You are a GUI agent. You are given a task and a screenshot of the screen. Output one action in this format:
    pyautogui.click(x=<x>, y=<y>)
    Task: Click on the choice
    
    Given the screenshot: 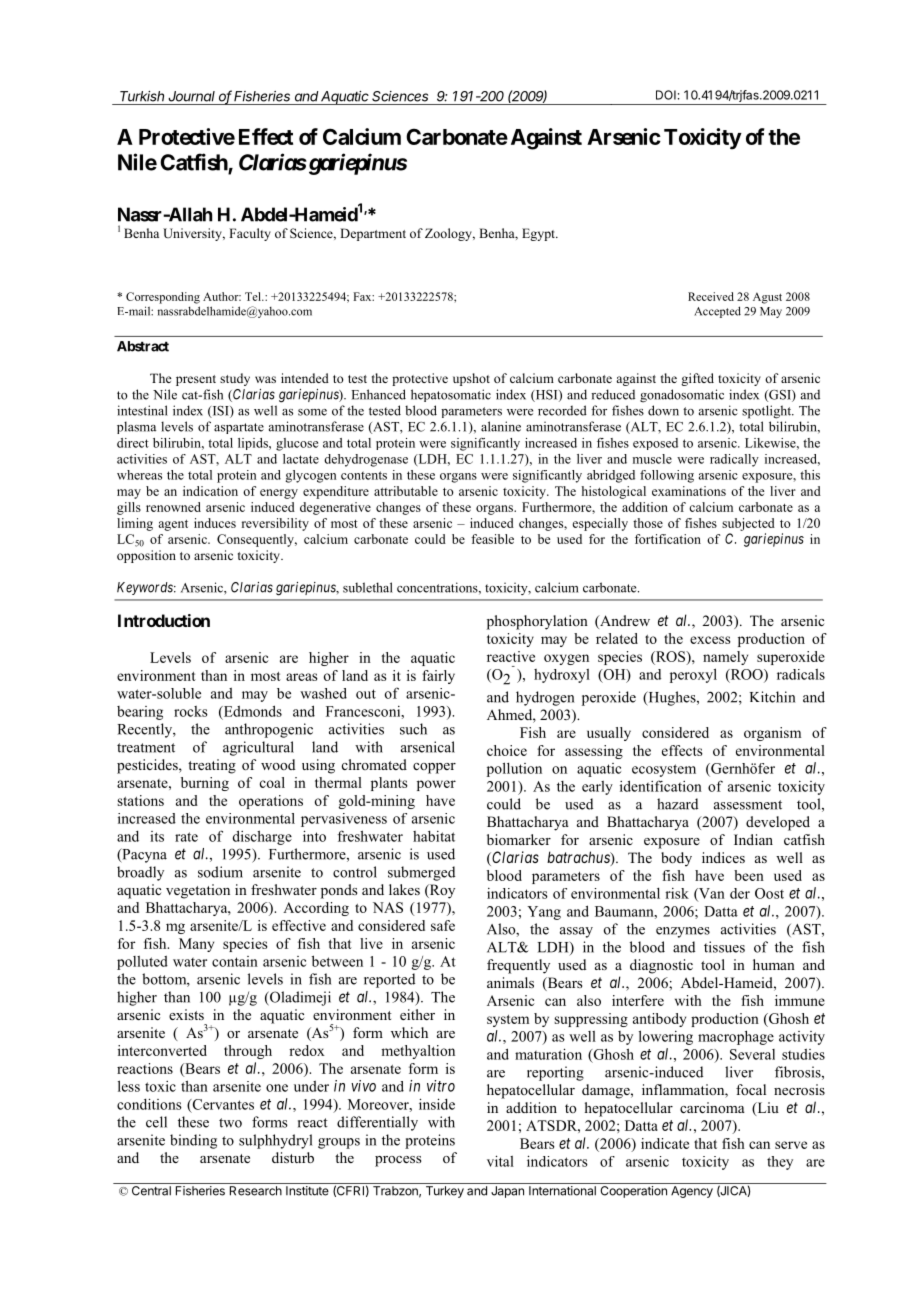 What is the action you would take?
    pyautogui.click(x=507, y=750)
